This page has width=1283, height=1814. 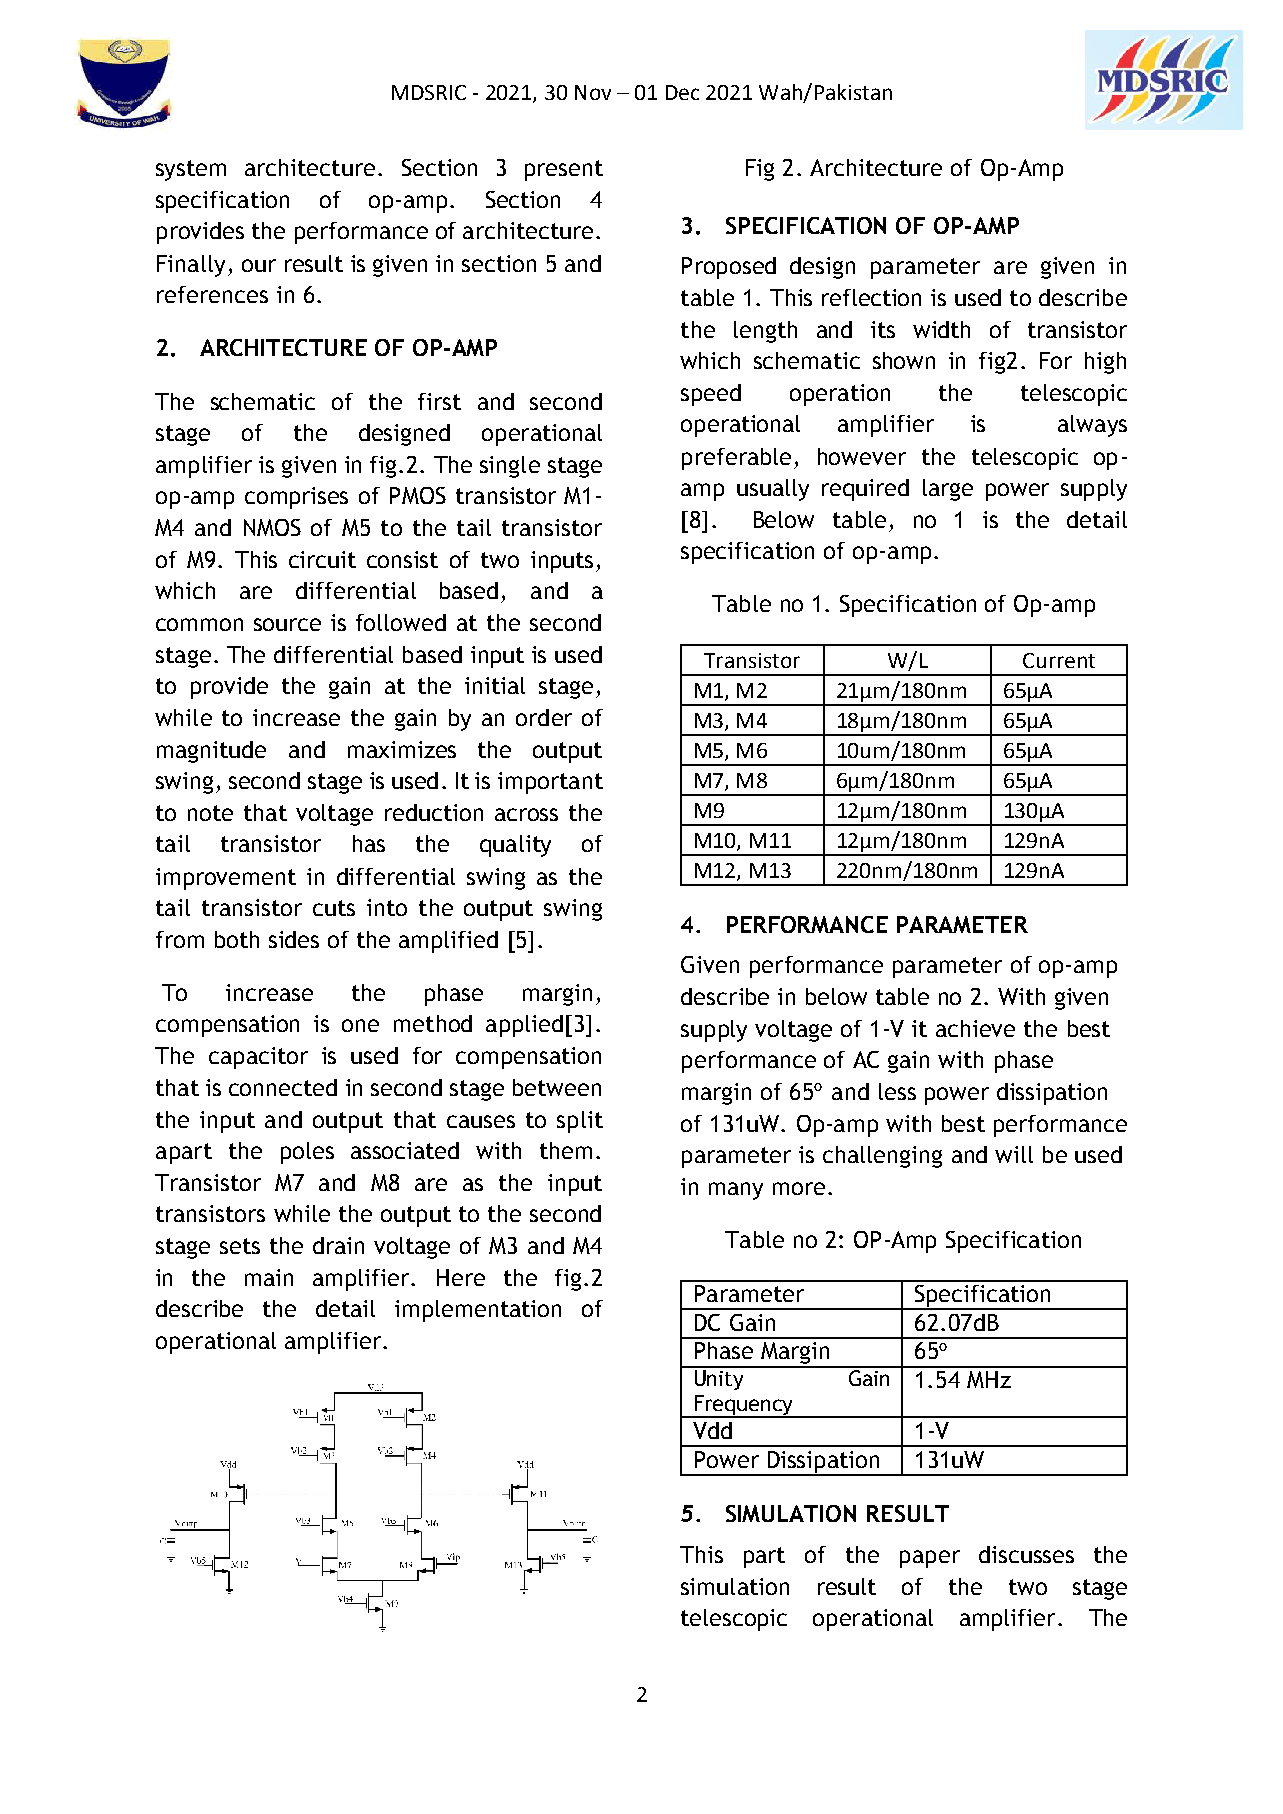 I want to click on many, so click(x=736, y=1191).
